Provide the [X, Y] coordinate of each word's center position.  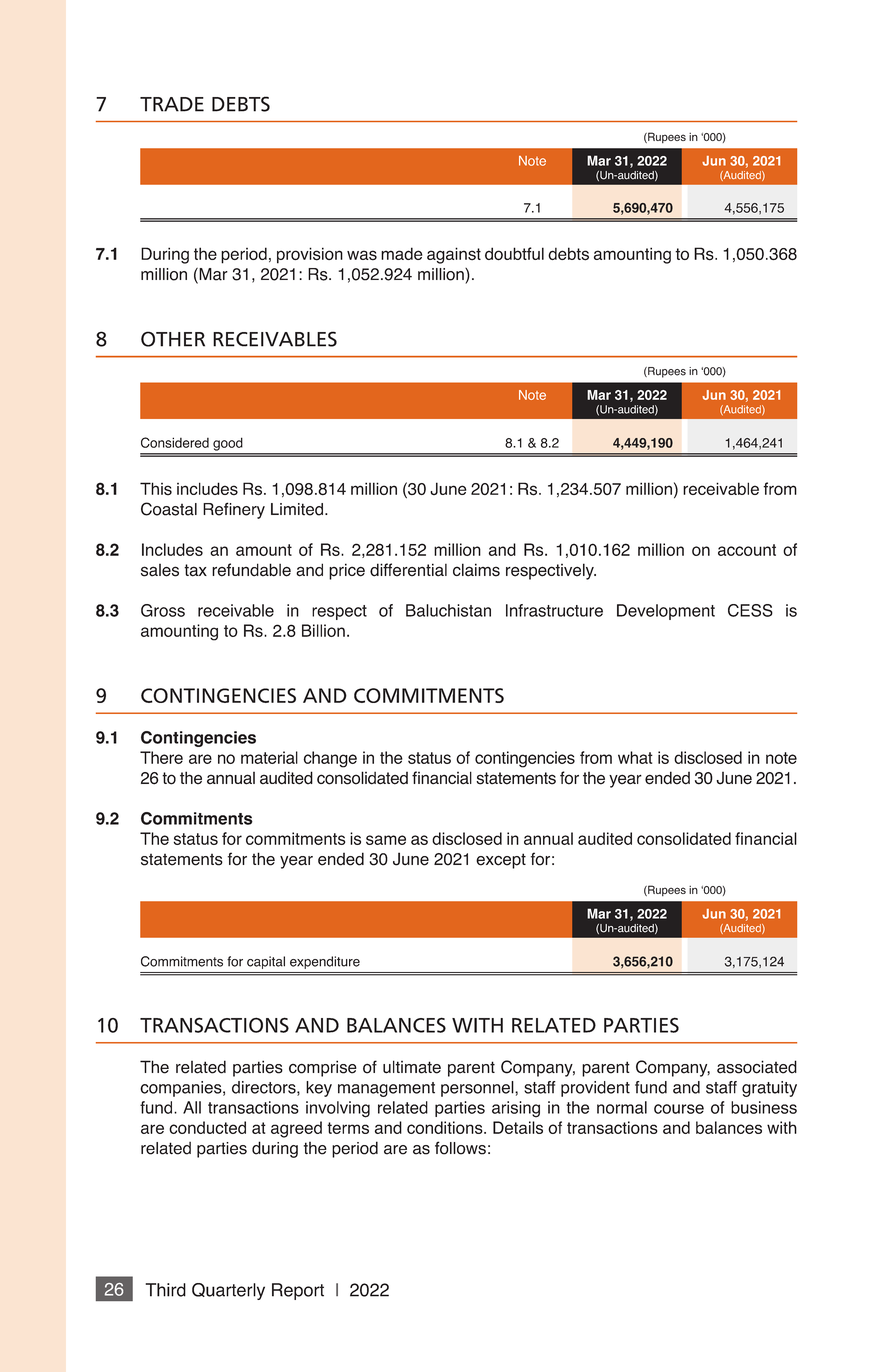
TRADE [172, 104]
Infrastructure [554, 610]
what [635, 757]
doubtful [514, 254]
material [269, 757]
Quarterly [228, 1291]
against [454, 255]
